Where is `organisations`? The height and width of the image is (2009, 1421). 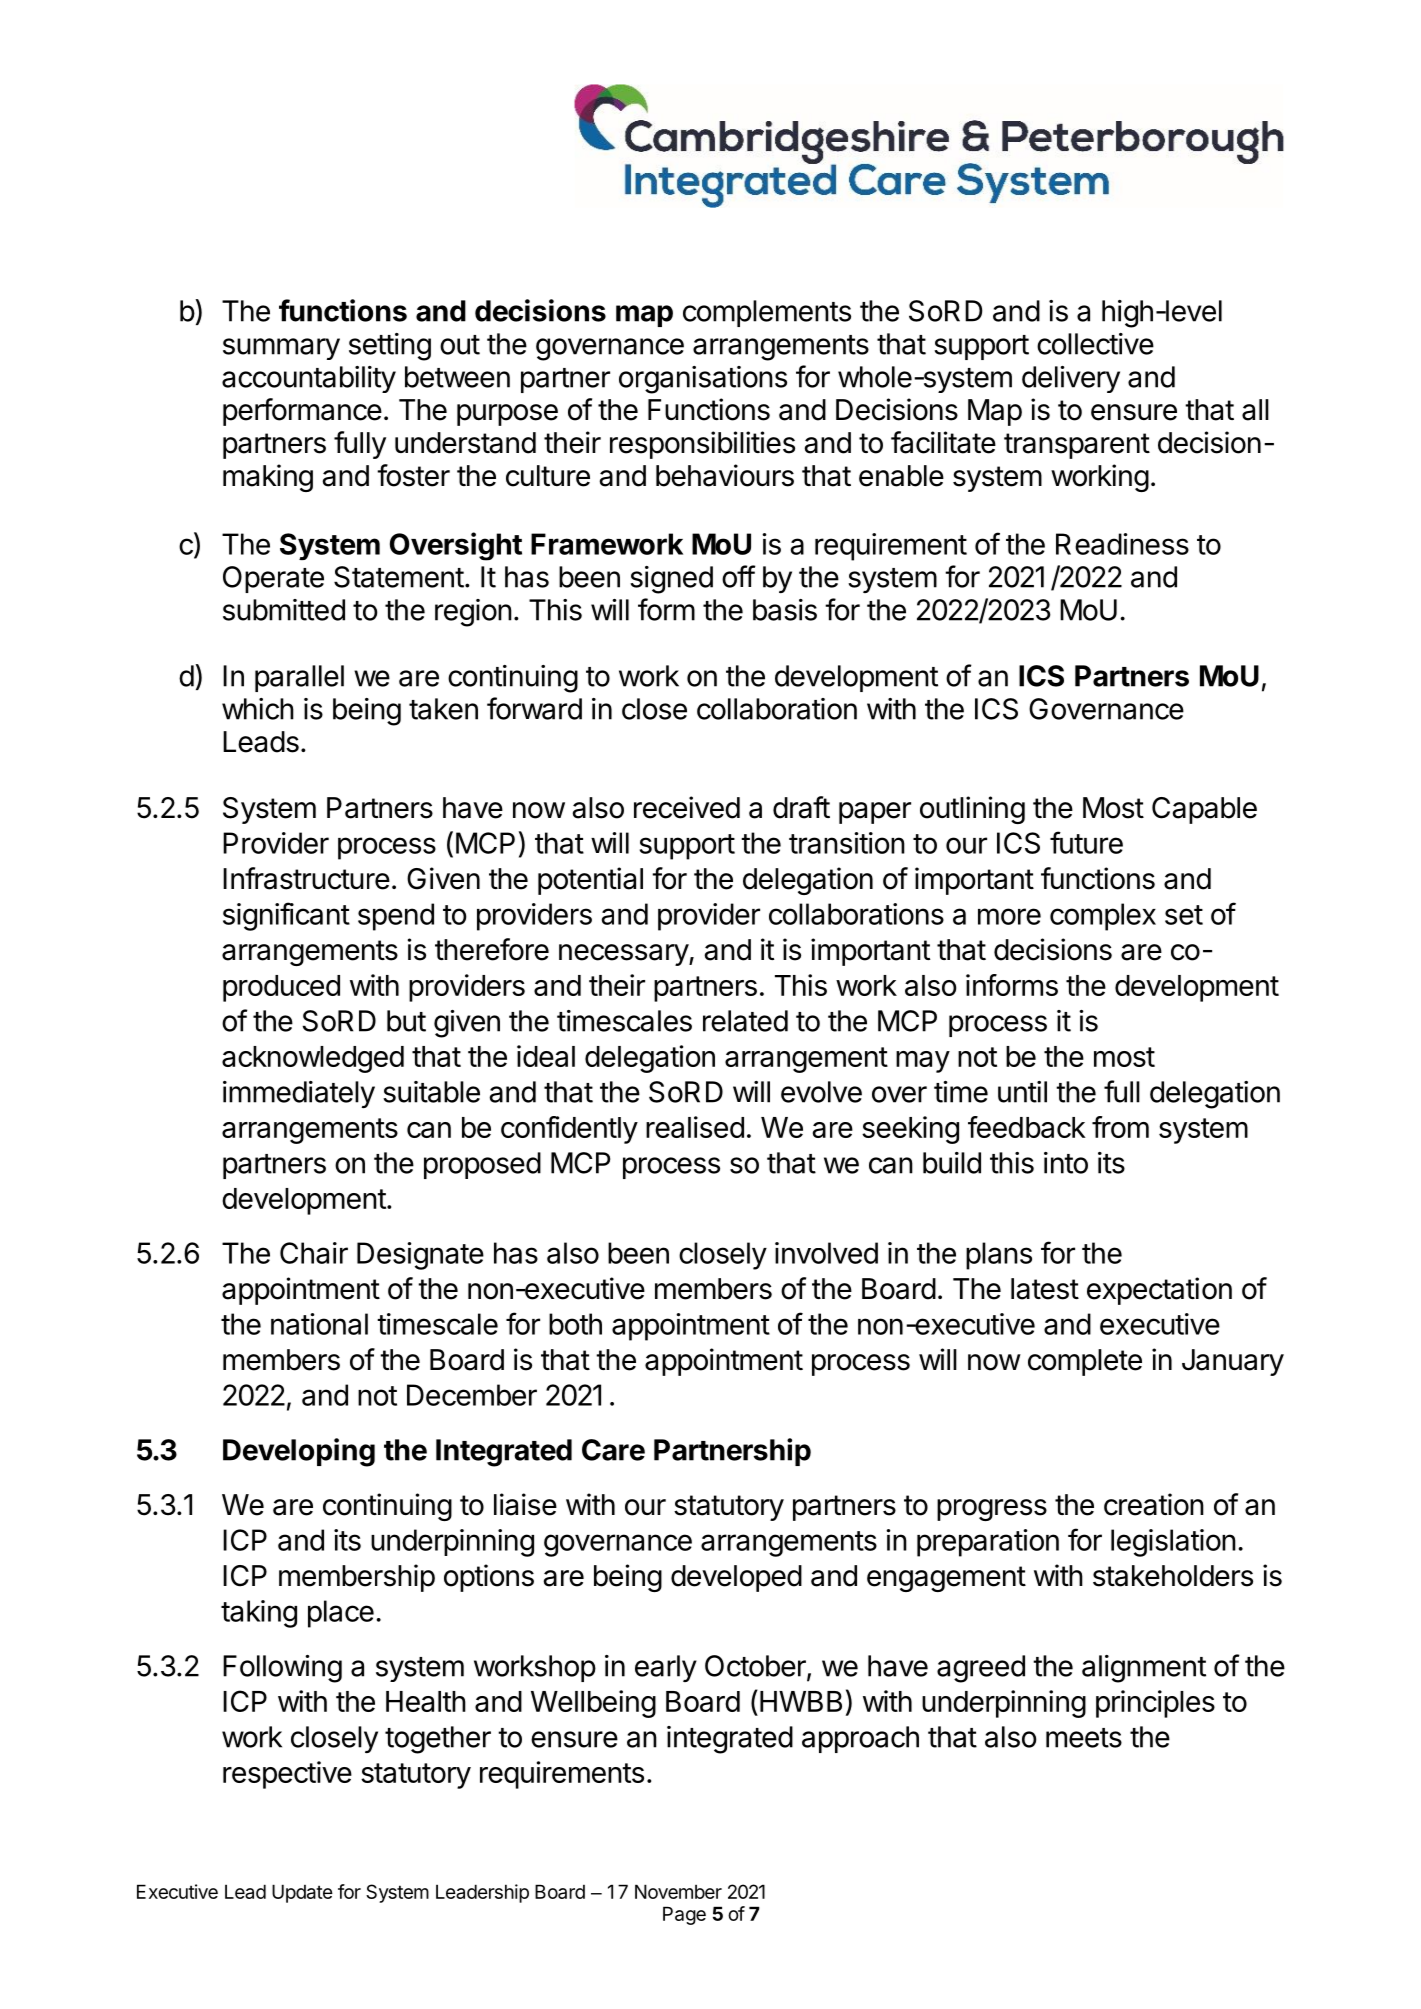 organisations is located at coordinates (703, 380).
